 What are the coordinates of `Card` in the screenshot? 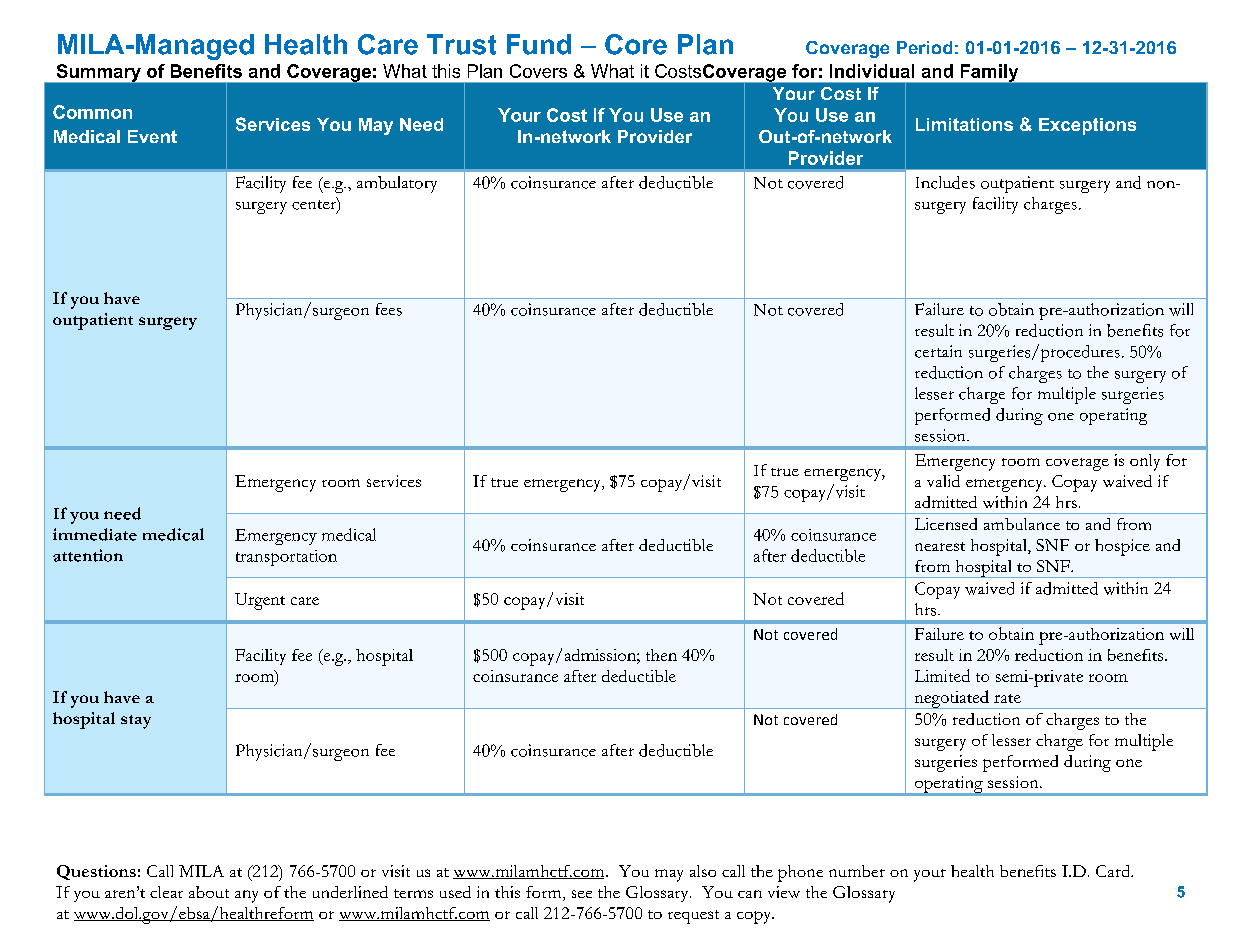 It's located at (1114, 871).
